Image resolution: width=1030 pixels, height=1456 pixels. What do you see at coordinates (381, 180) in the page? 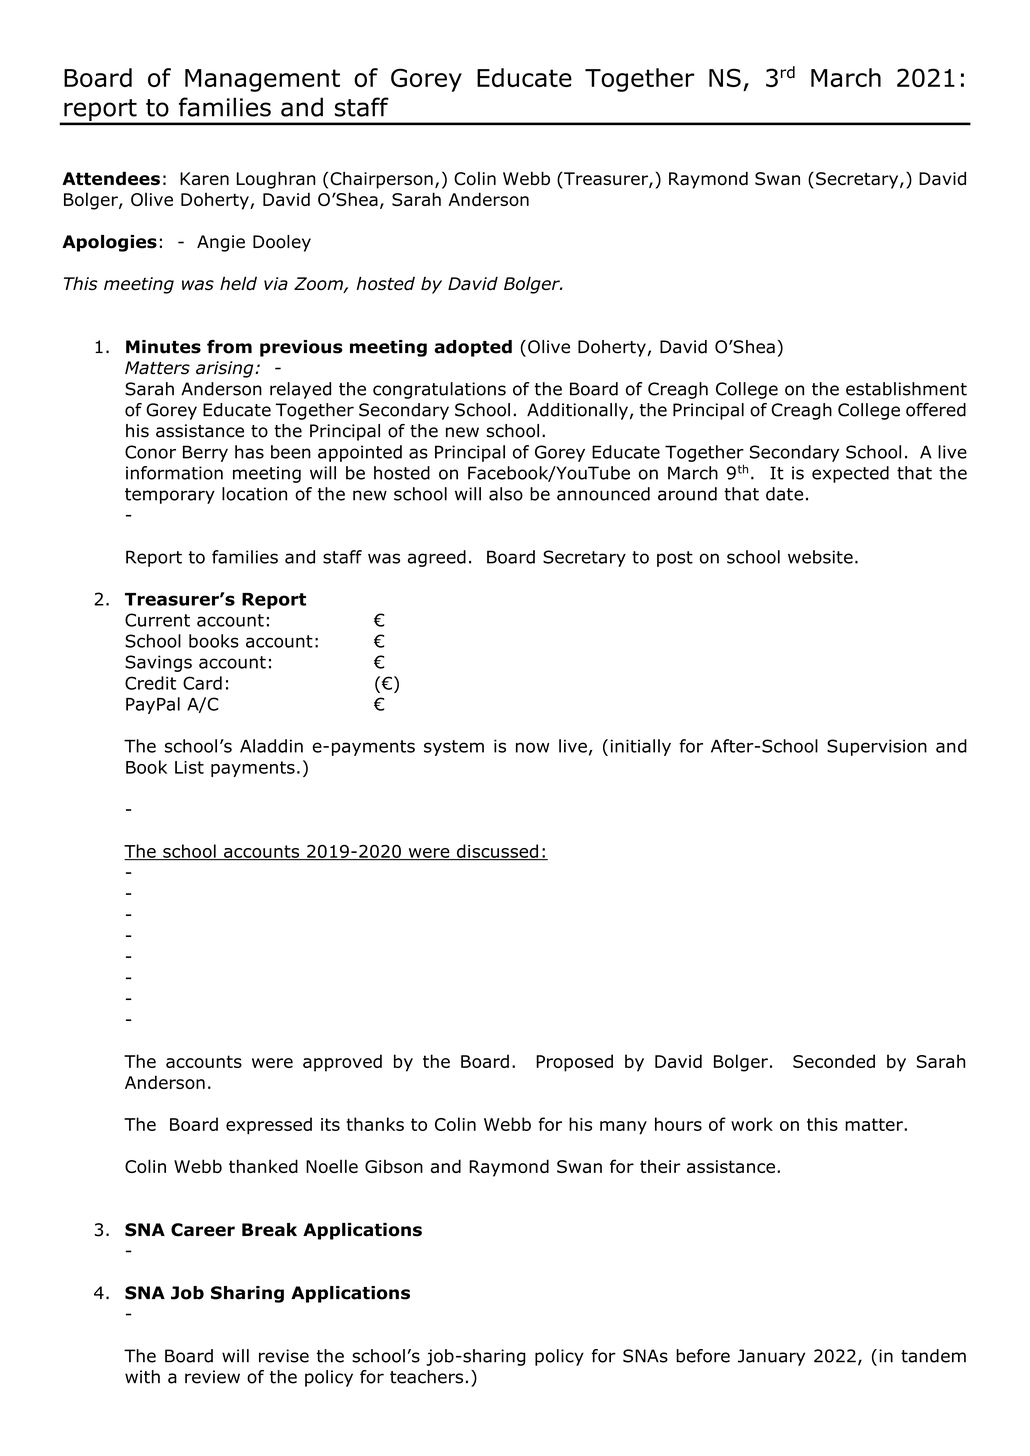
I see `Chairperson` at bounding box center [381, 180].
